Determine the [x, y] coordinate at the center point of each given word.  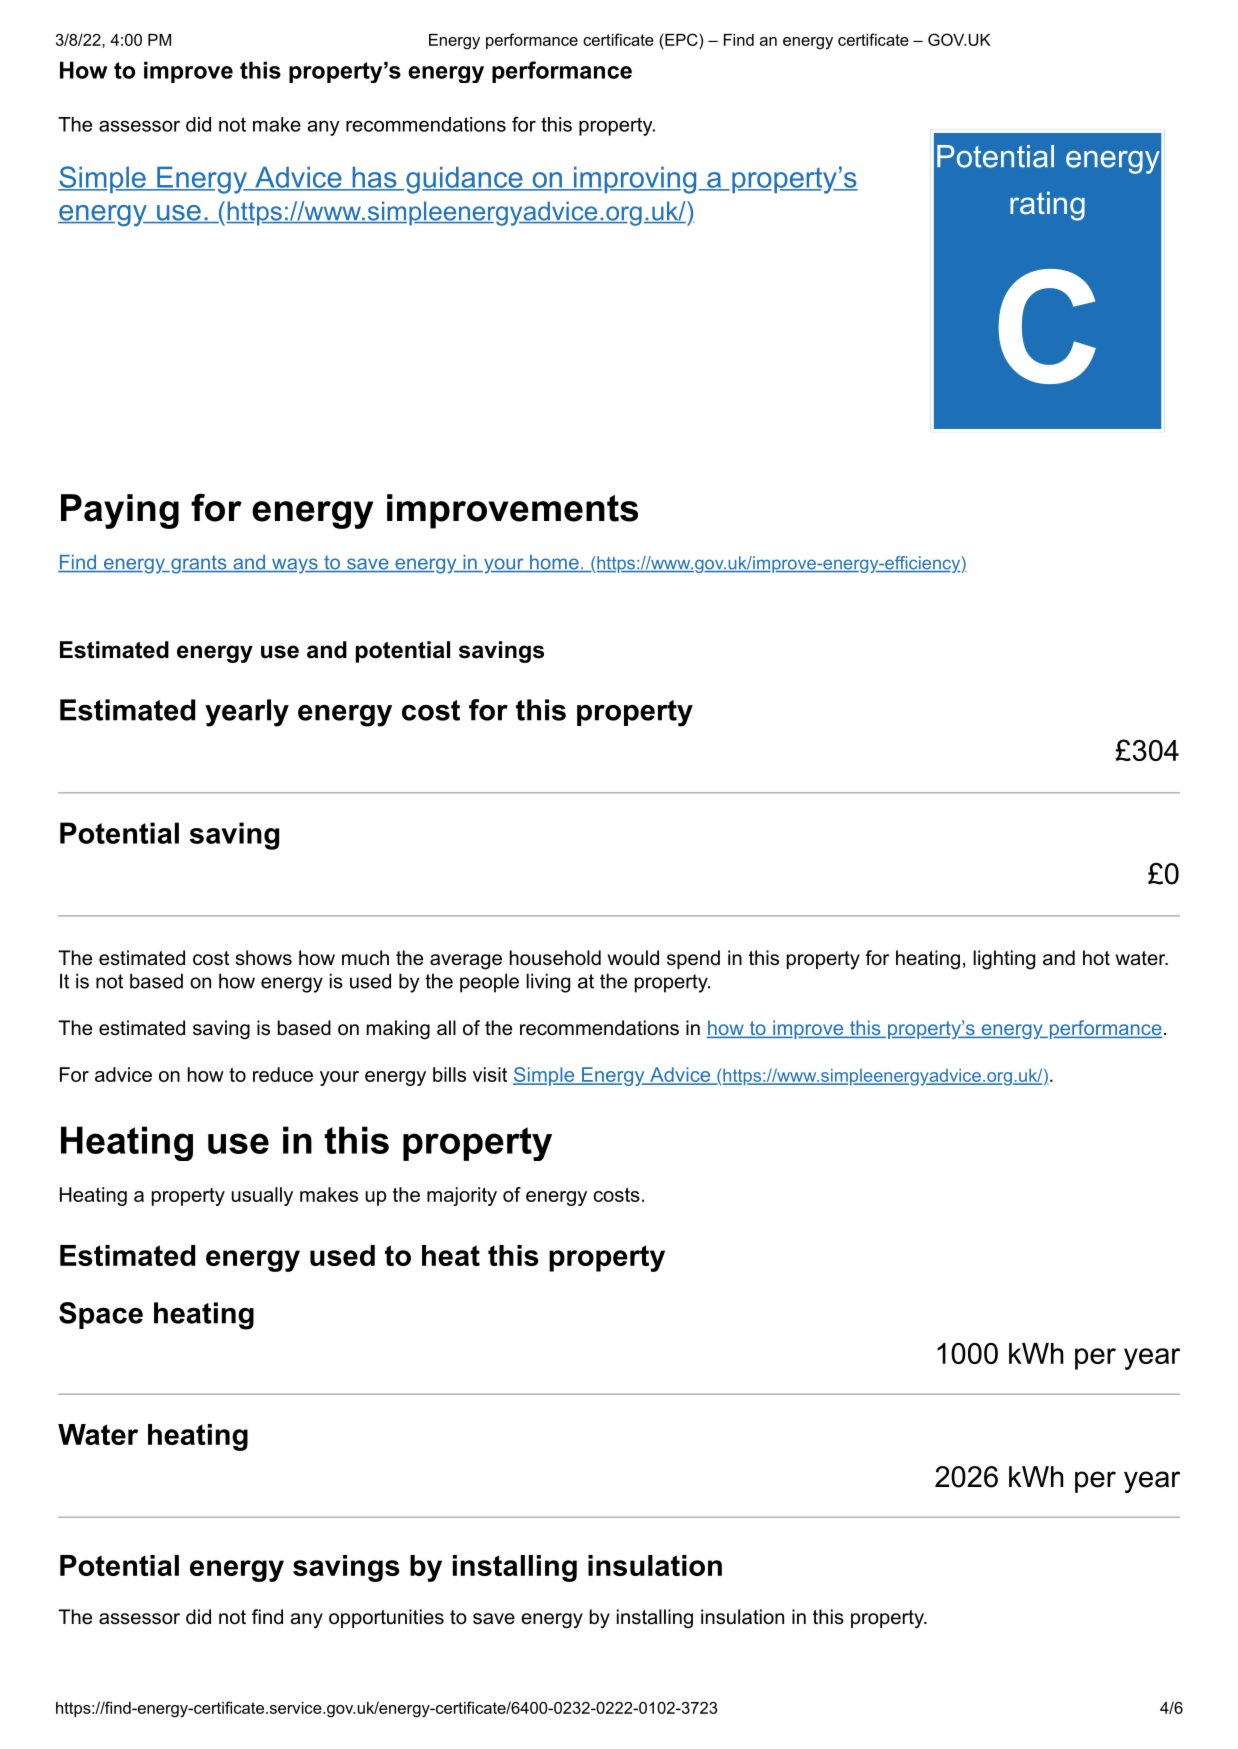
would [633, 958]
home [554, 563]
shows [264, 958]
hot [1096, 958]
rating [1047, 206]
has [374, 178]
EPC [681, 39]
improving [635, 180]
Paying [120, 511]
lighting [1004, 960]
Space [101, 1315]
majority [462, 1196]
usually [262, 1196]
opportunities [386, 1618]
